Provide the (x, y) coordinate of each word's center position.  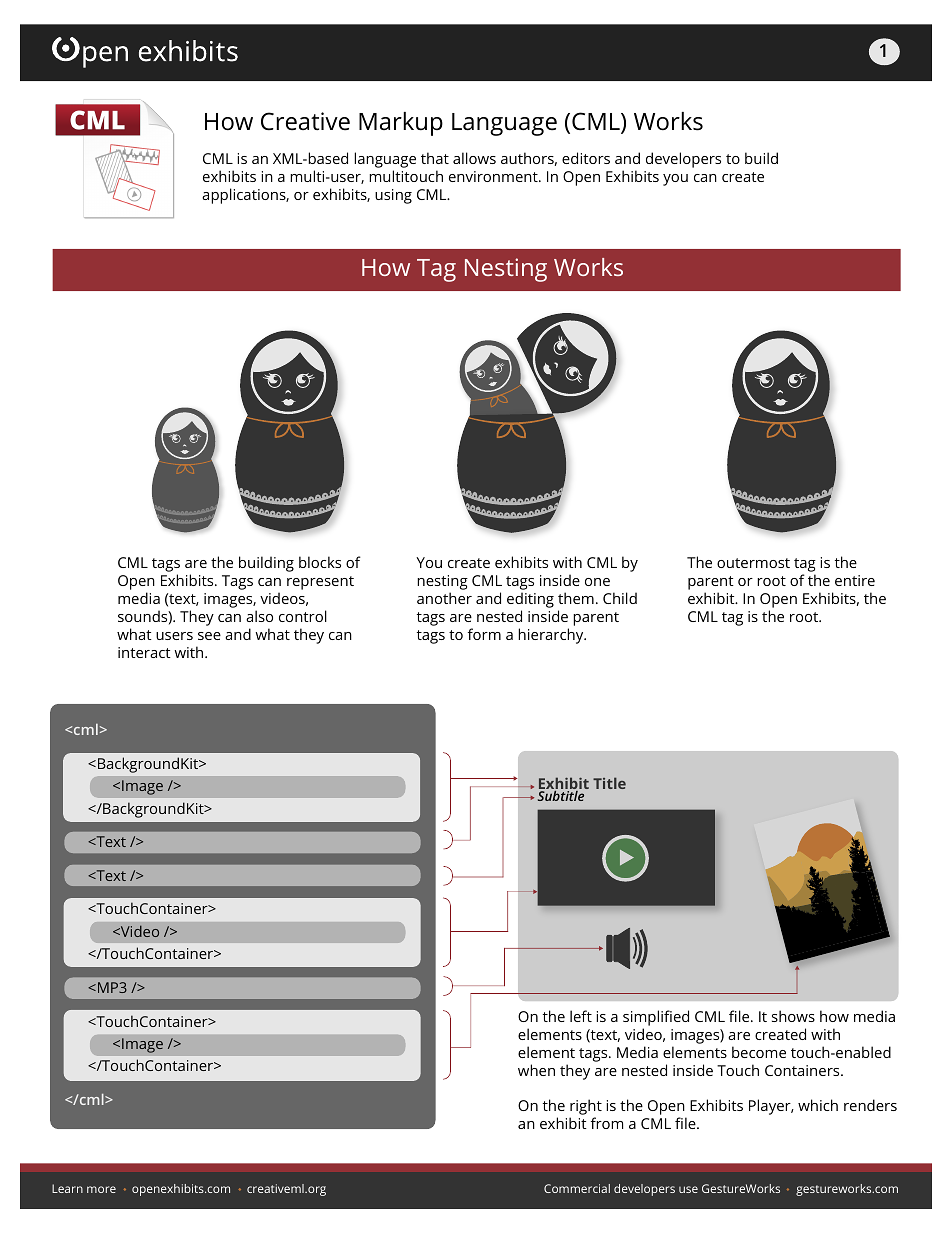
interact (144, 652)
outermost (753, 563)
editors (586, 158)
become (759, 1052)
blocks (320, 562)
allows (474, 158)
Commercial (577, 1188)
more (101, 1189)
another (444, 598)
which (818, 1105)
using (393, 196)
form (484, 634)
